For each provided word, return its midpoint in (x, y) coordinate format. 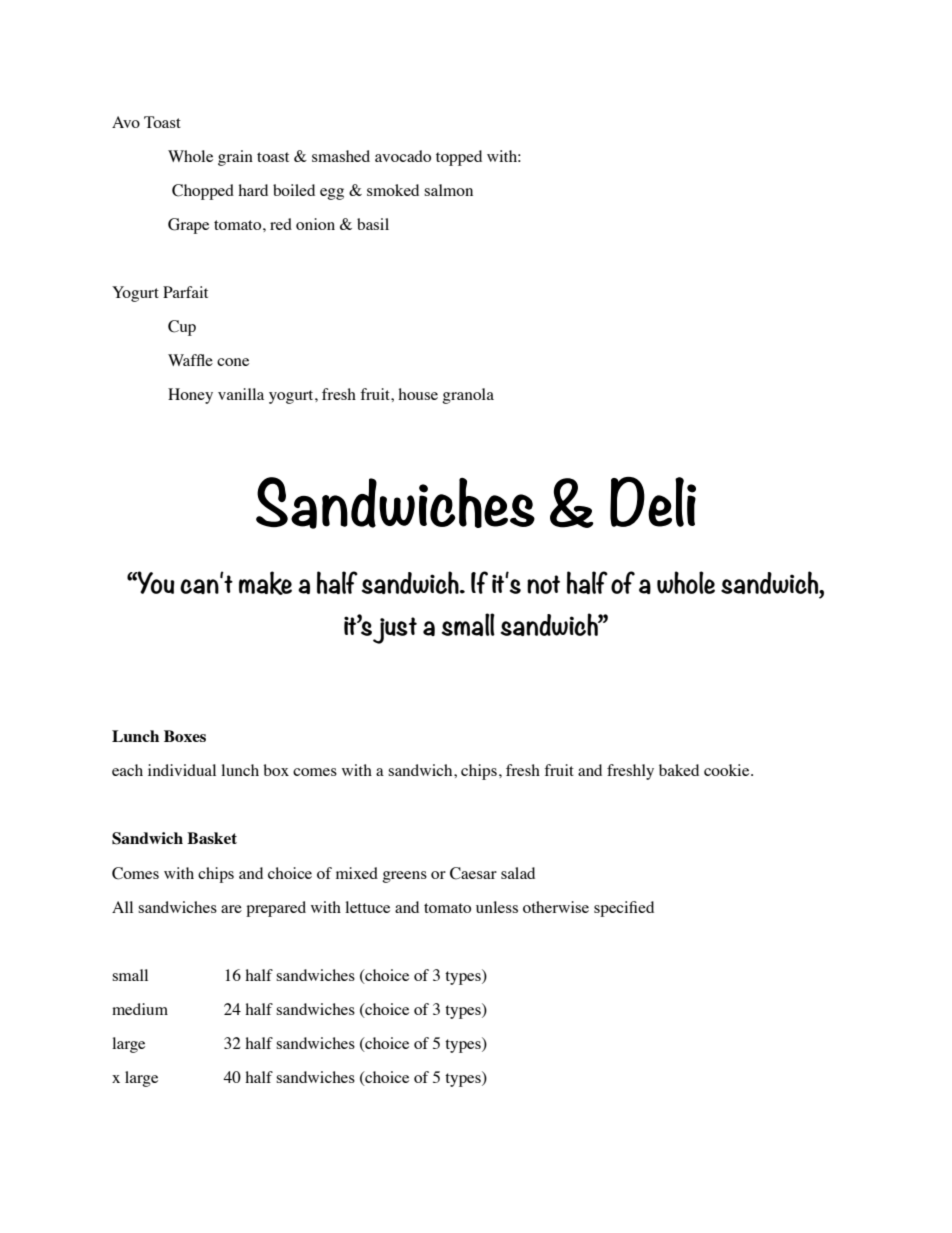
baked (679, 770)
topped (459, 158)
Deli (653, 502)
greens (404, 877)
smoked (393, 190)
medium (140, 1009)
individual (182, 770)
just (395, 630)
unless (497, 907)
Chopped (203, 192)
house (418, 394)
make (265, 583)
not (543, 584)
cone (233, 362)
